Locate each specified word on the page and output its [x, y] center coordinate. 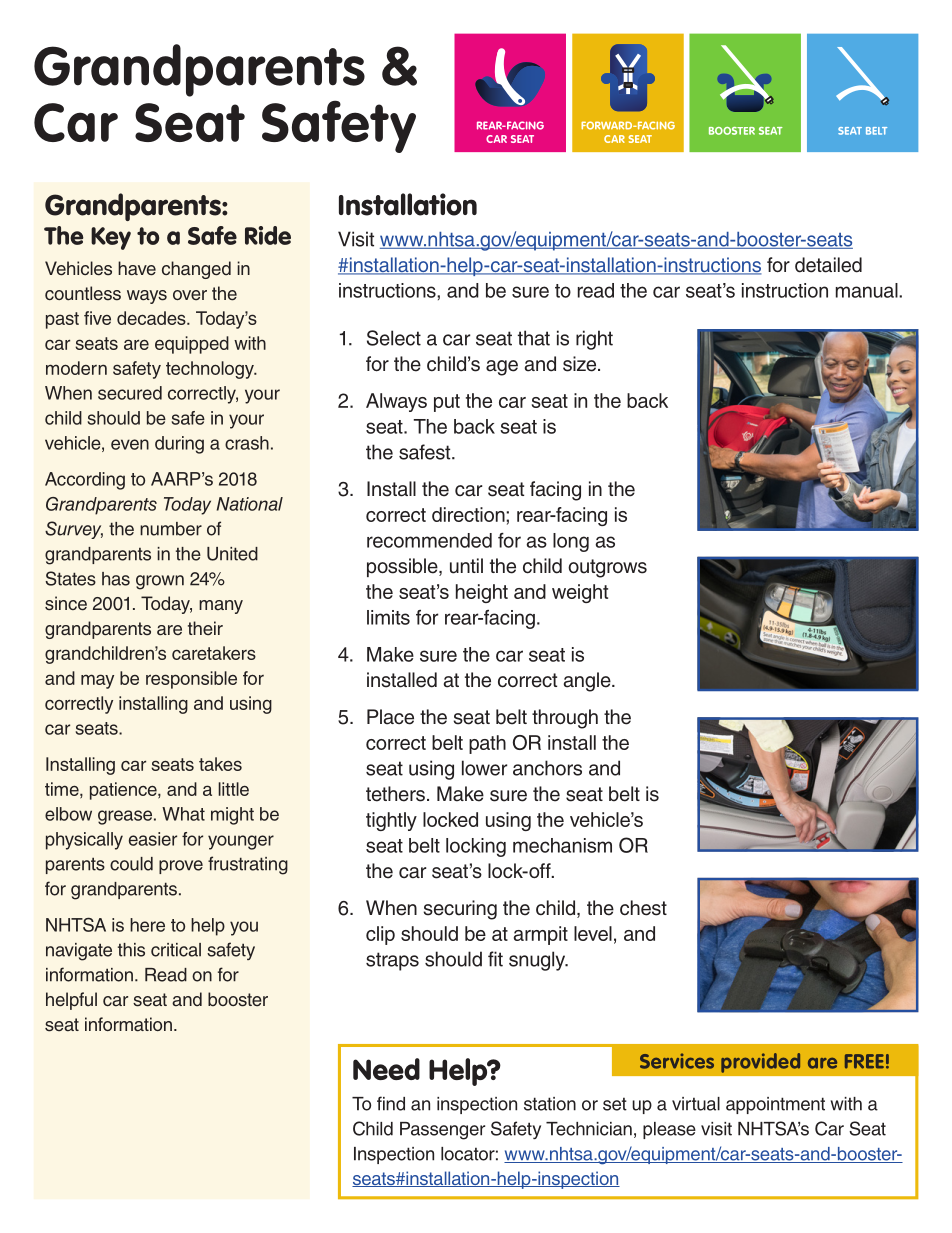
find [391, 1103]
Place [390, 717]
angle [588, 682]
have [137, 268]
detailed [828, 265]
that [534, 338]
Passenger [442, 1131]
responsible [191, 680]
